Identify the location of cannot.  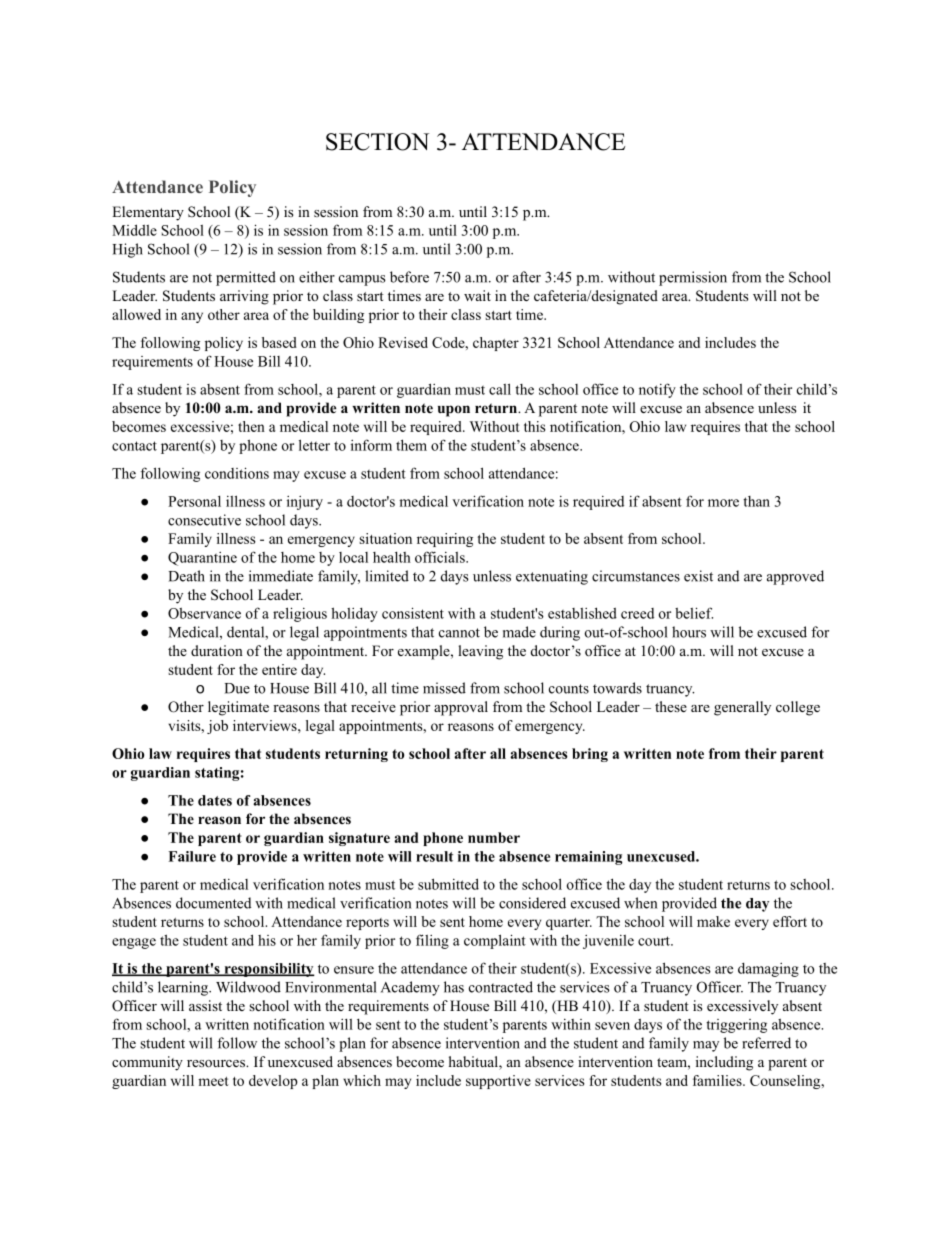
(459, 633).
